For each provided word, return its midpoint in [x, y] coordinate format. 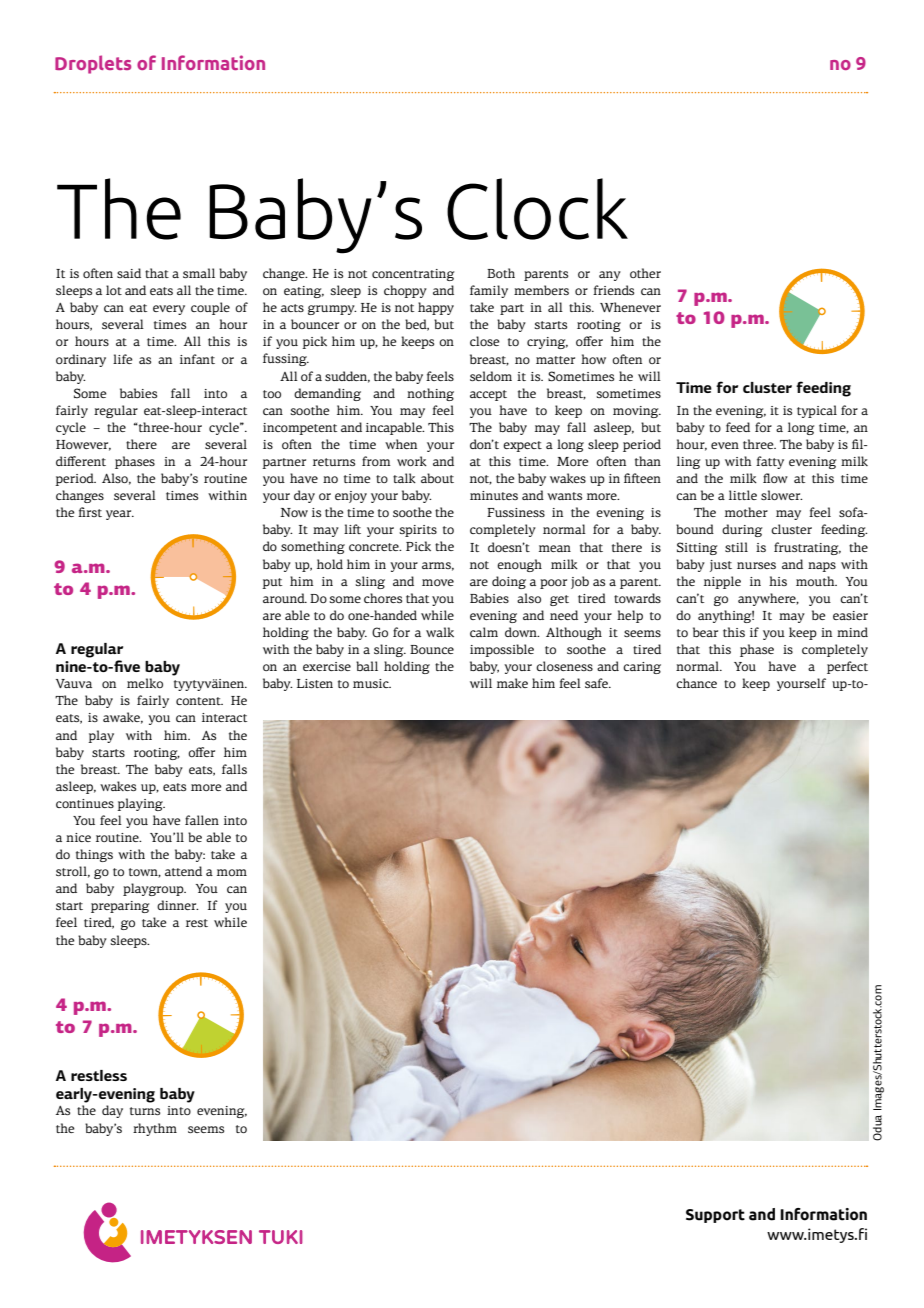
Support [715, 1216]
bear [705, 632]
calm [484, 632]
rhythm [155, 1129]
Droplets [93, 64]
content [199, 701]
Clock [537, 209]
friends [613, 290]
